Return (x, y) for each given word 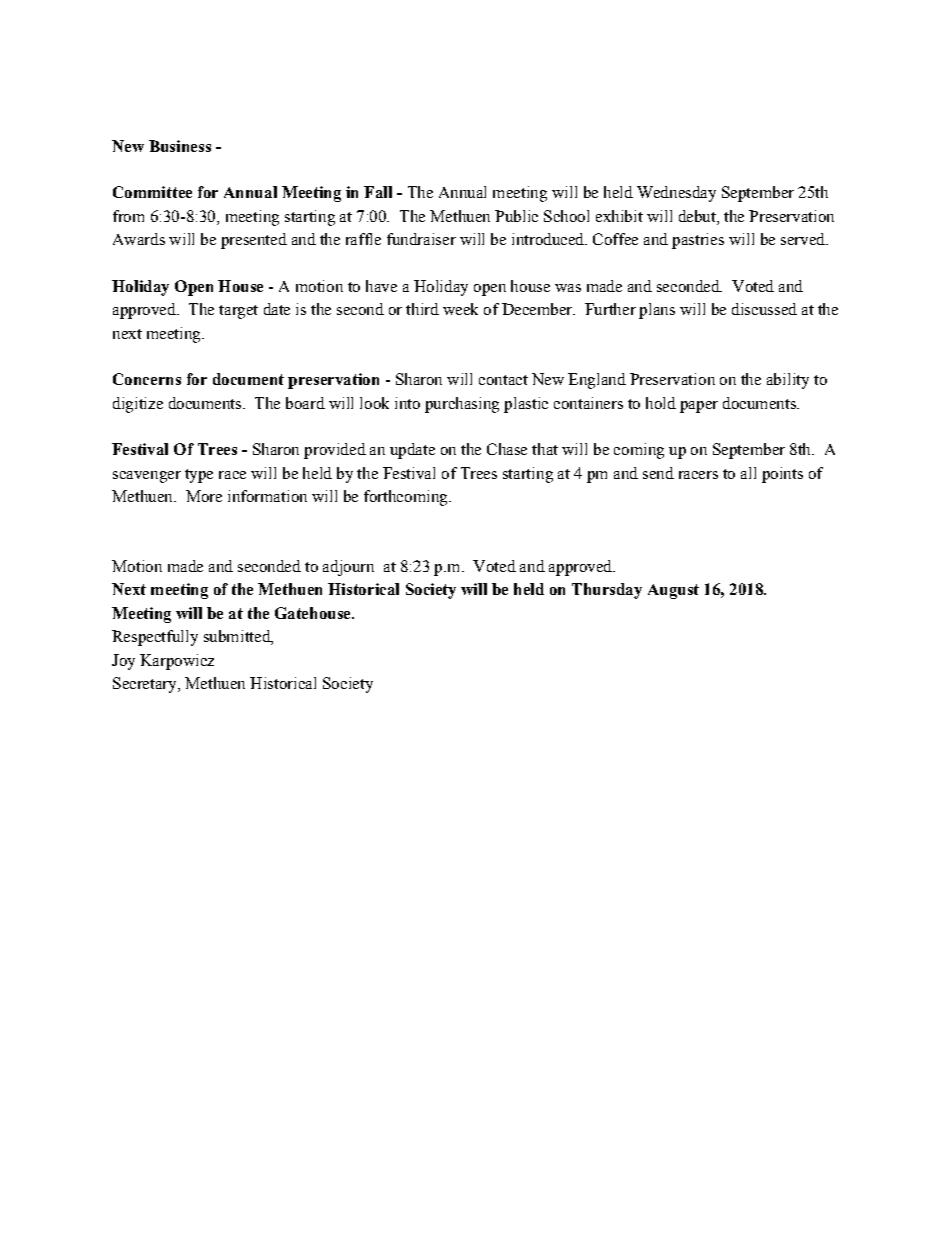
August (673, 591)
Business (180, 146)
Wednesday (676, 194)
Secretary (146, 685)
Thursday (607, 591)
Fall (378, 192)
